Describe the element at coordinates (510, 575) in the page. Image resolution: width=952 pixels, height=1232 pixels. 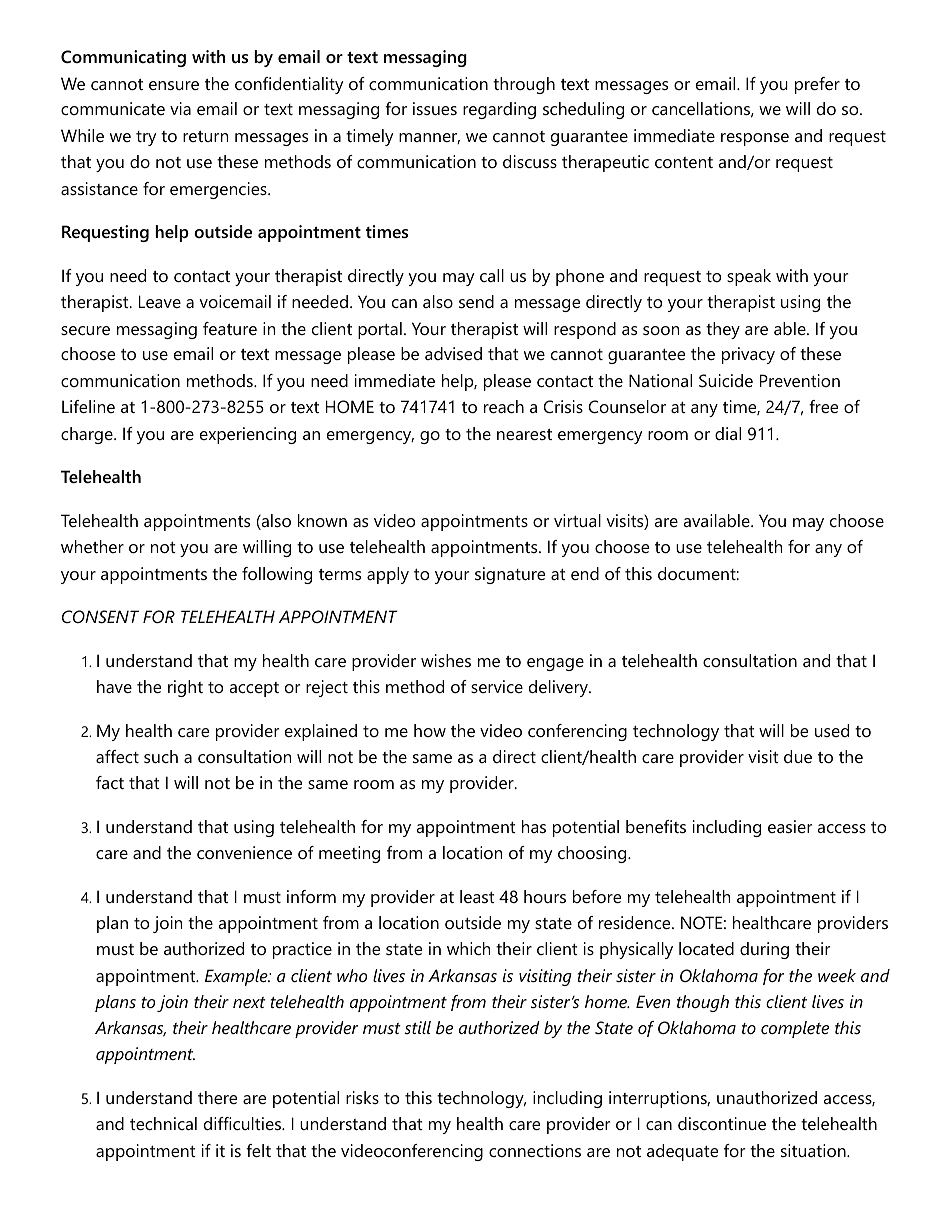
I see `signature` at that location.
